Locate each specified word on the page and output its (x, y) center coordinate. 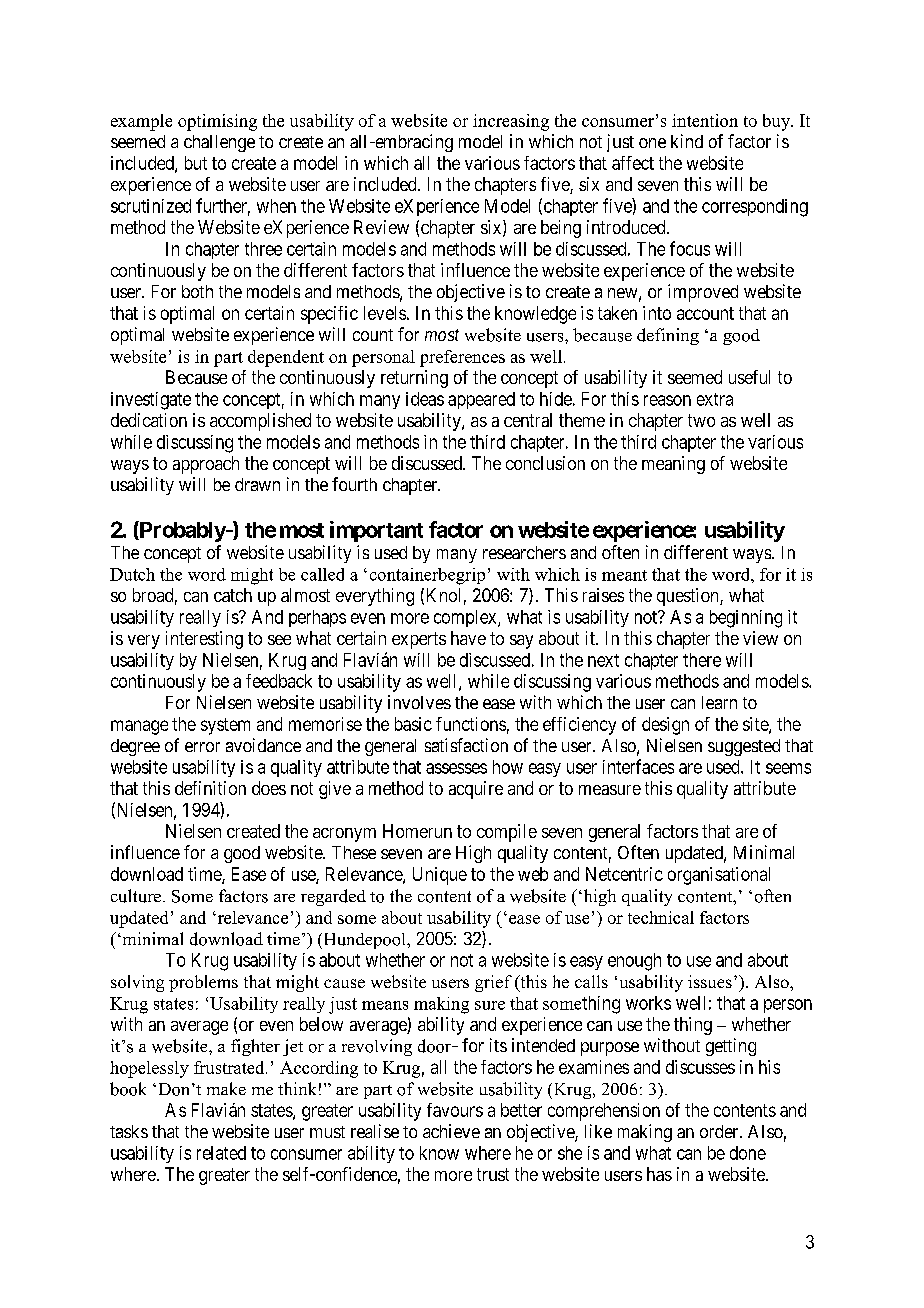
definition (210, 788)
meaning (673, 465)
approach (206, 465)
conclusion (545, 463)
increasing (511, 122)
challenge (219, 143)
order (720, 1131)
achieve (451, 1131)
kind (687, 141)
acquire (476, 790)
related (221, 1153)
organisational (719, 876)
